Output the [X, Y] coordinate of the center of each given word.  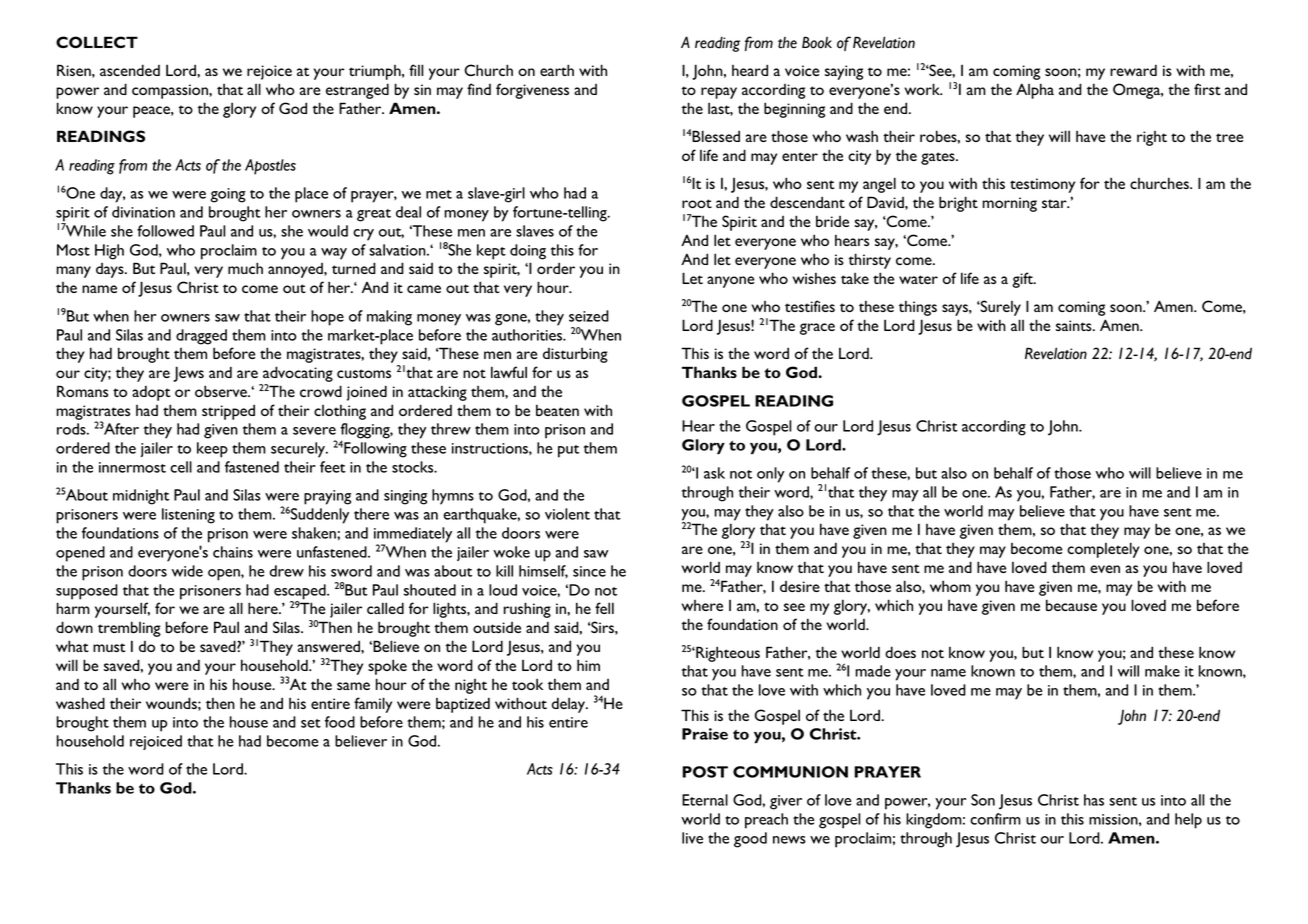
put [568, 451]
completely [1103, 550]
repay [719, 93]
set [311, 723]
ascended [130, 70]
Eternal [705, 800]
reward [1133, 70]
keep [212, 450]
